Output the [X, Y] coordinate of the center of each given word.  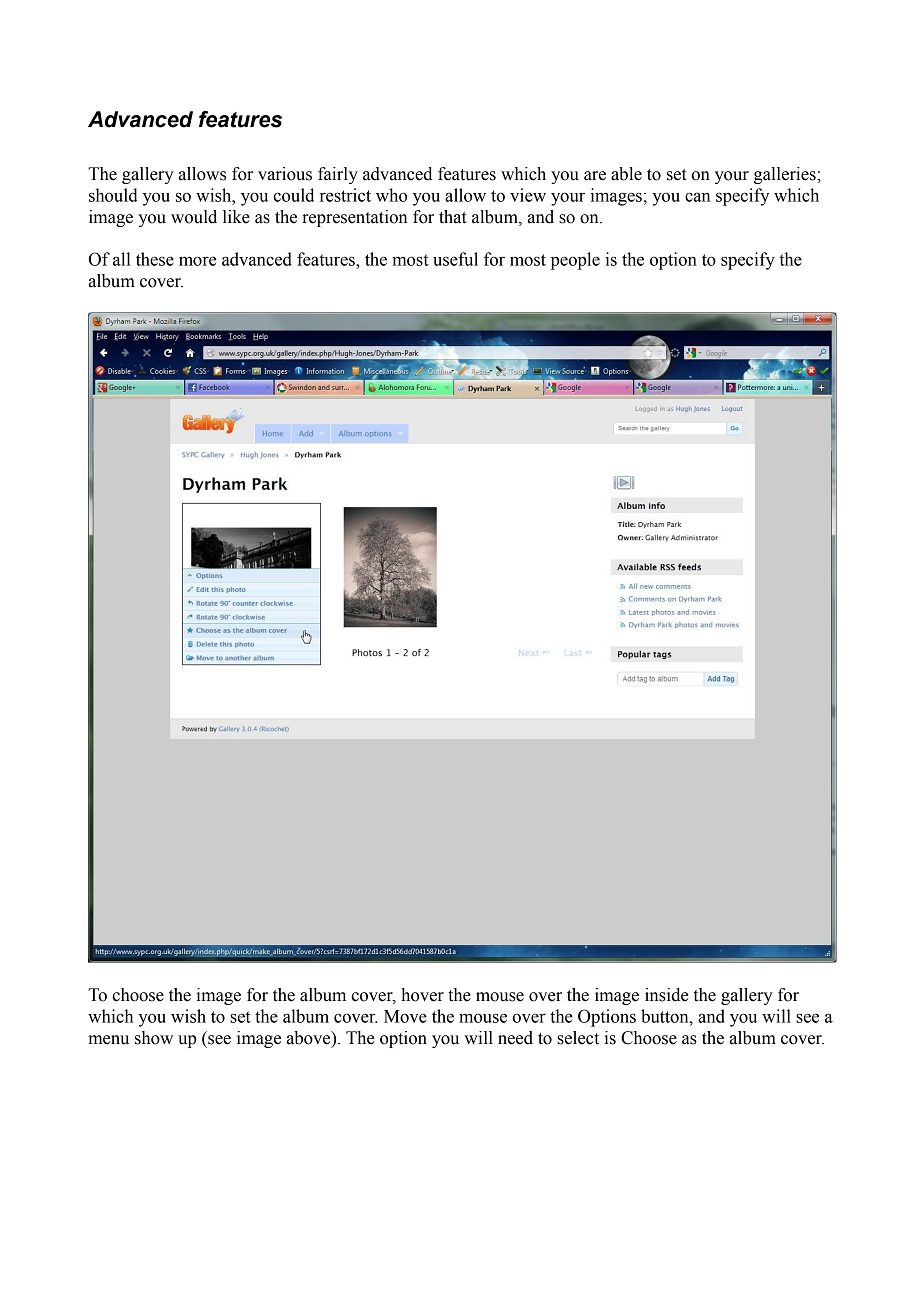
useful [455, 259]
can [697, 197]
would [194, 217]
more [198, 261]
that [453, 217]
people [575, 261]
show [154, 1038]
